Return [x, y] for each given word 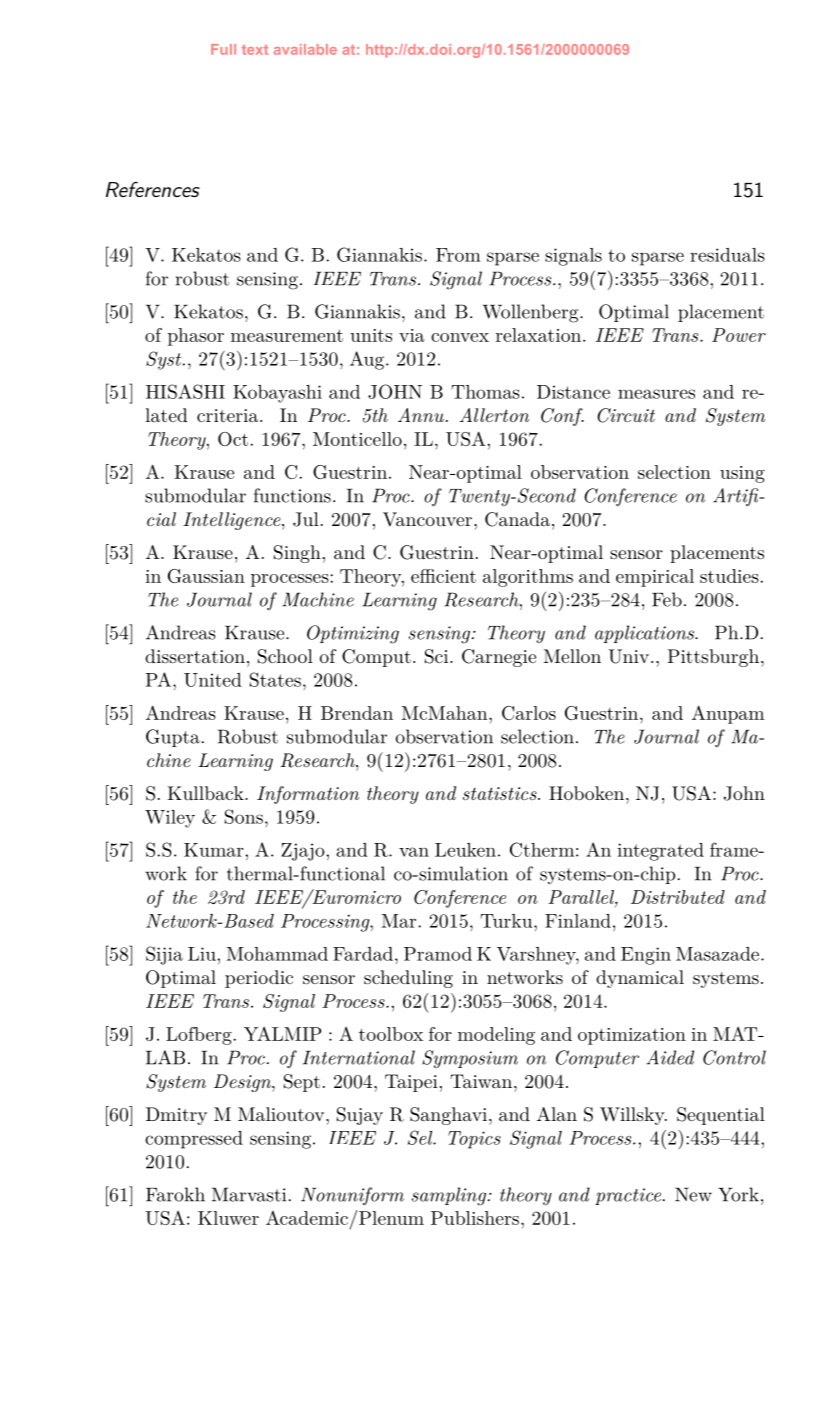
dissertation [195, 656]
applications [646, 634]
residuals [727, 255]
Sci [438, 656]
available [305, 49]
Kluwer [228, 1218]
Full [223, 49]
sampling [449, 1196]
